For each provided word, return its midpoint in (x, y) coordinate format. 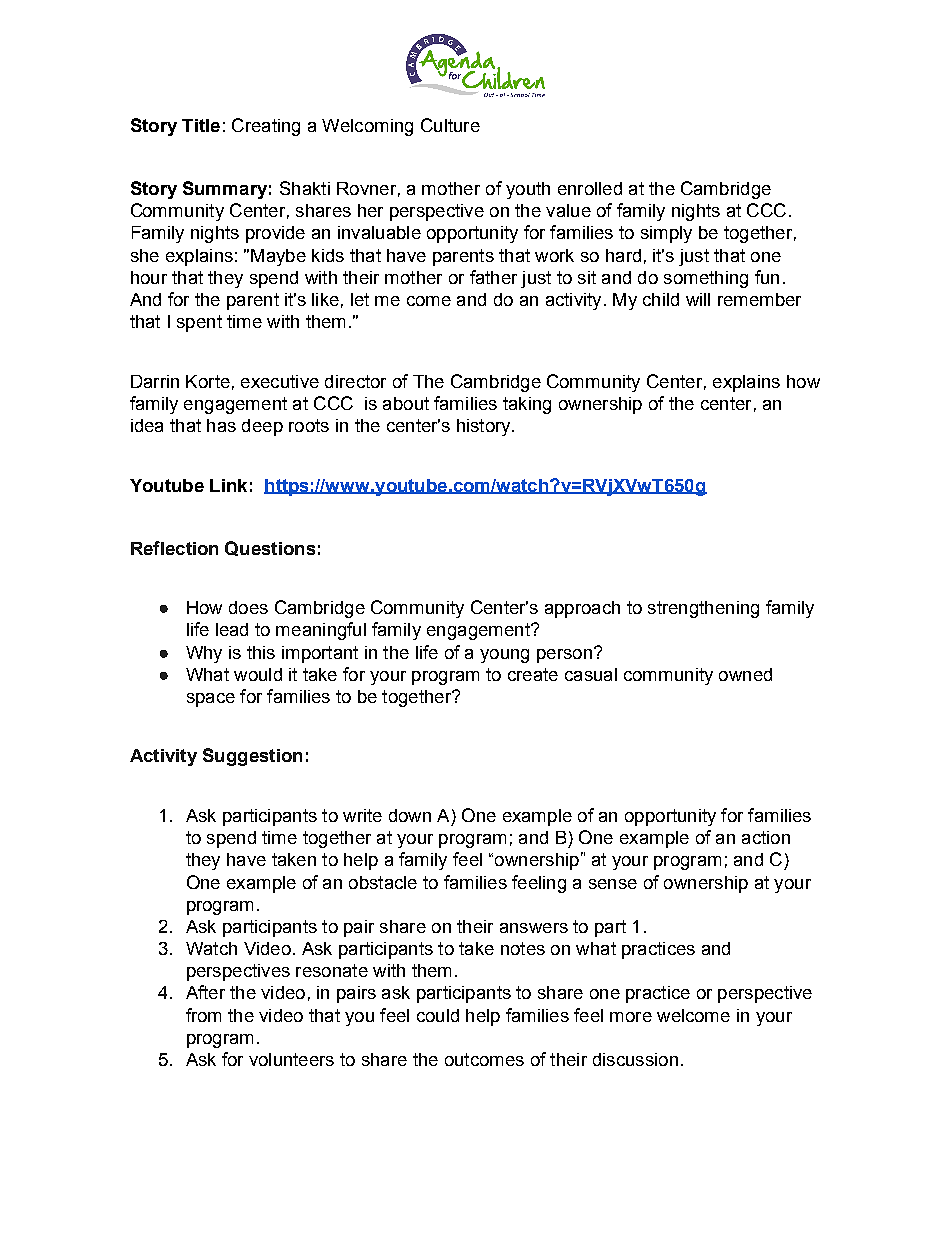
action (766, 837)
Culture (450, 125)
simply (666, 234)
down (410, 815)
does (248, 607)
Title (201, 125)
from (203, 1015)
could (438, 1015)
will (698, 299)
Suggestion (252, 757)
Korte (208, 381)
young (504, 656)
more (631, 1017)
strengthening (703, 609)
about (406, 403)
